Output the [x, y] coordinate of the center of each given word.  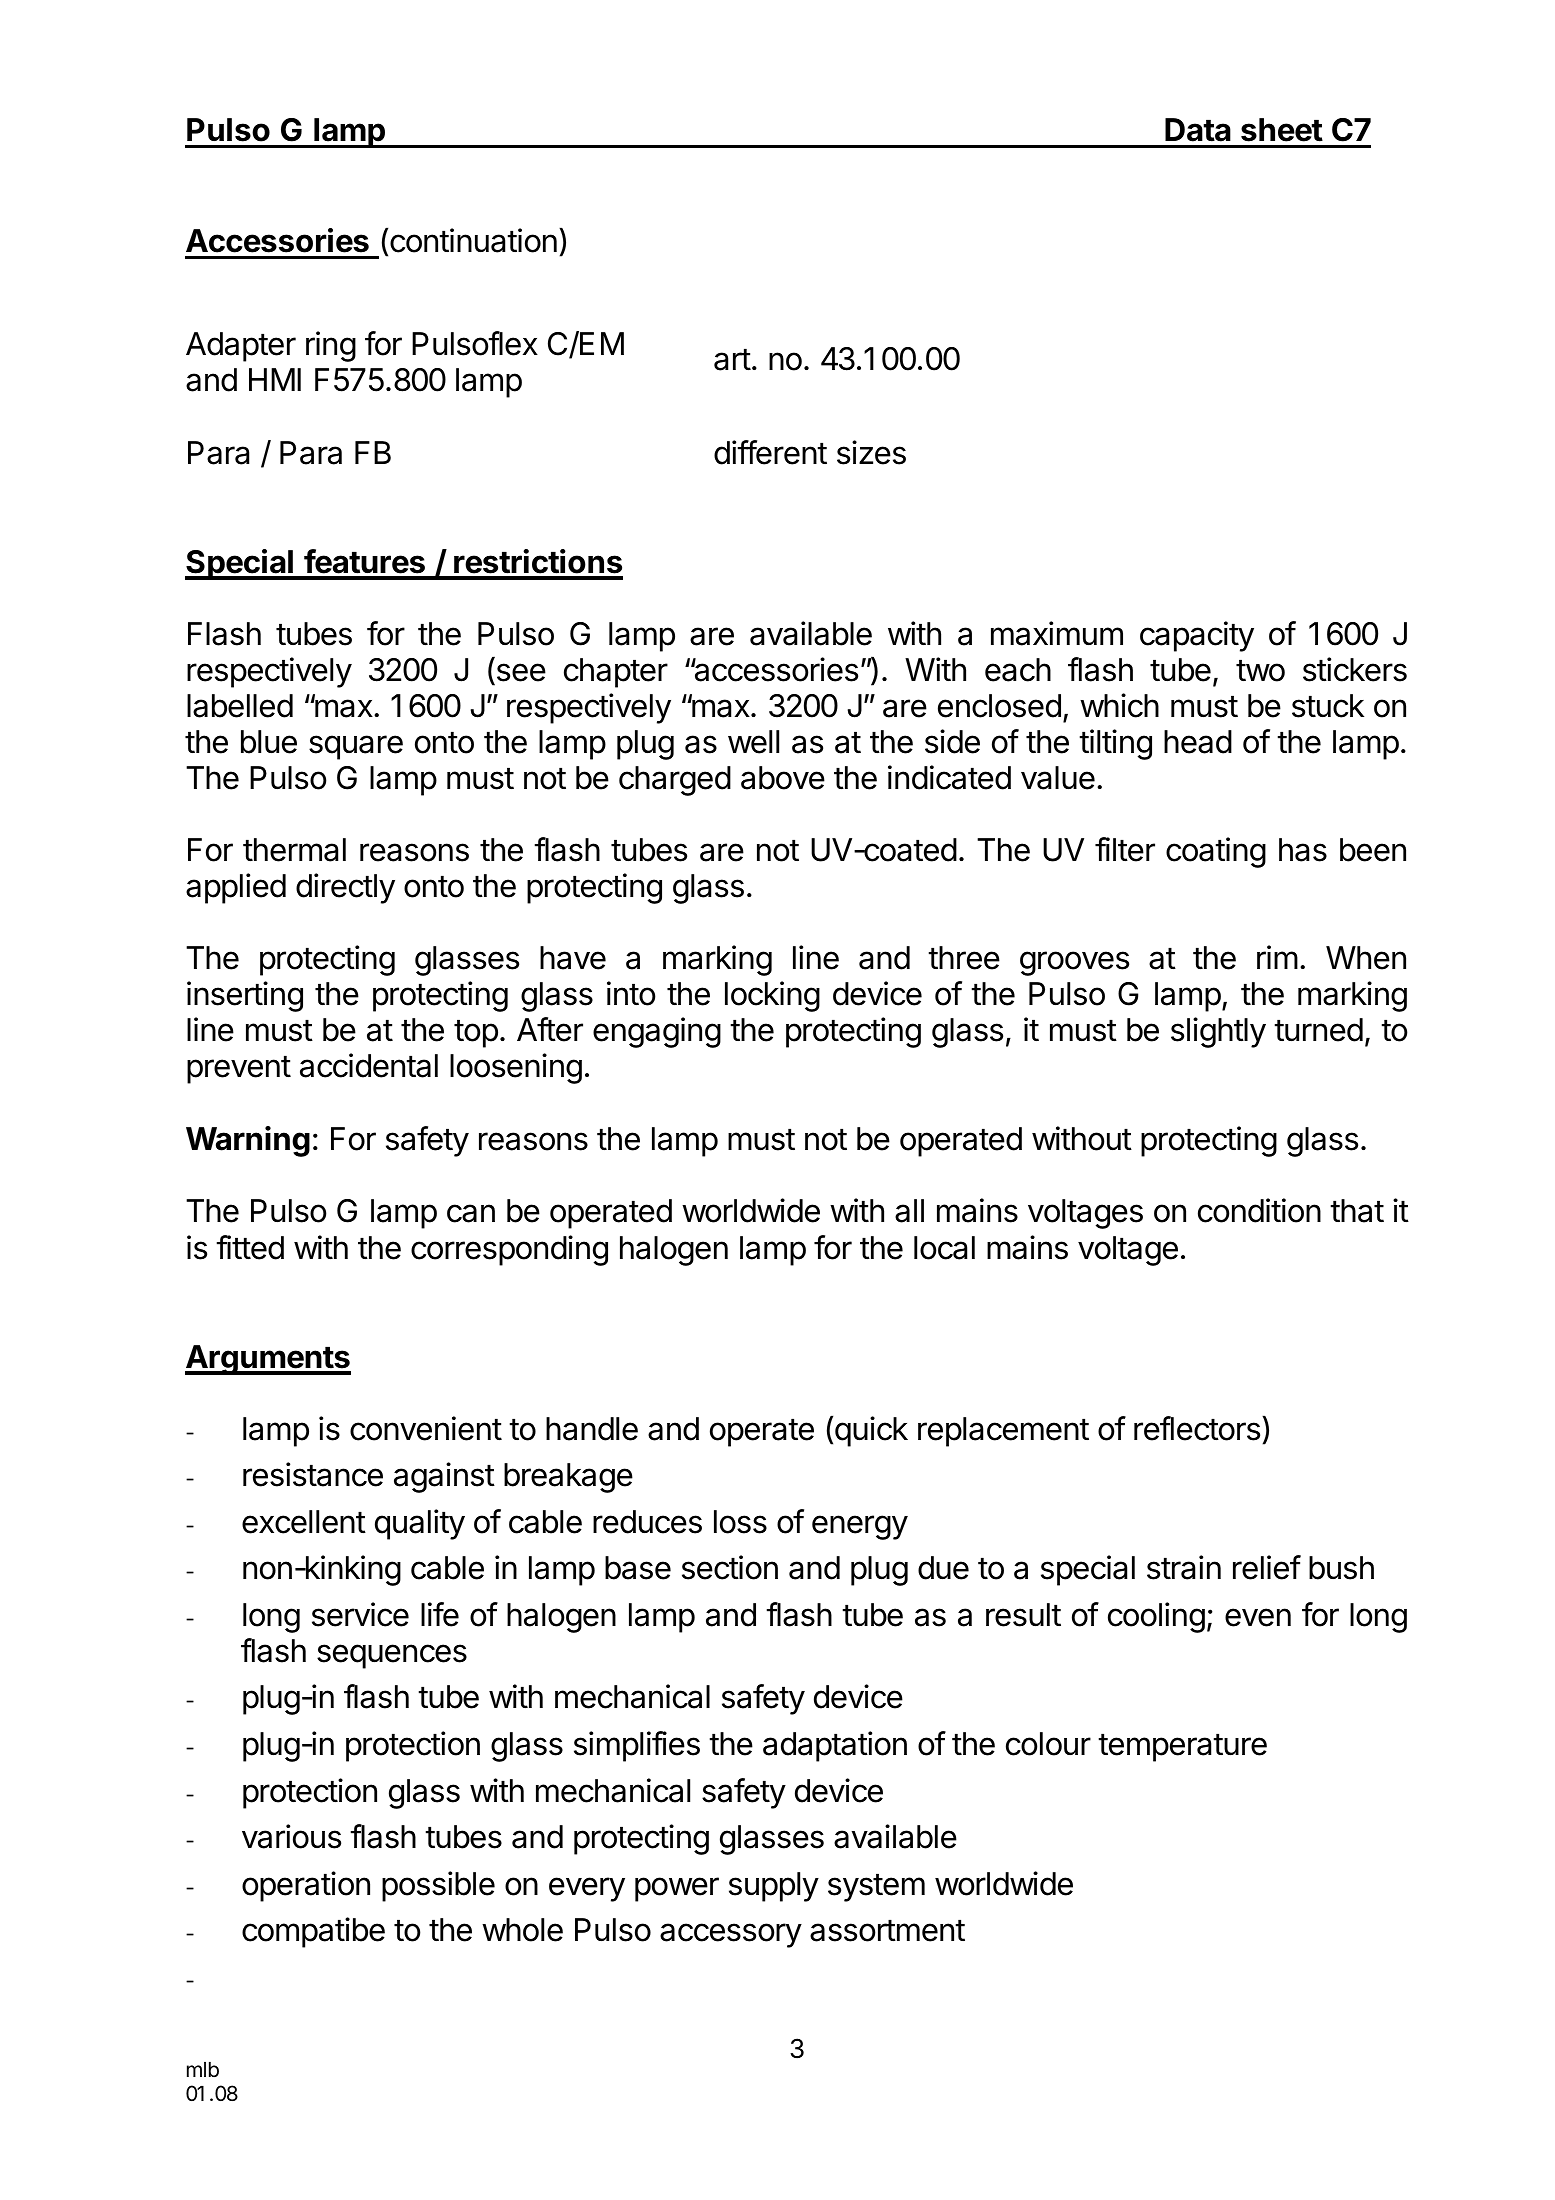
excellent [304, 1522]
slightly [1218, 1032]
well [753, 742]
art [732, 360]
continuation [473, 240]
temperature [1182, 1748]
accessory [731, 1935]
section [730, 1567]
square [356, 747]
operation [306, 1886]
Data [1198, 130]
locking [772, 996]
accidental [369, 1065]
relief [1267, 1567]
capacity [1197, 636]
